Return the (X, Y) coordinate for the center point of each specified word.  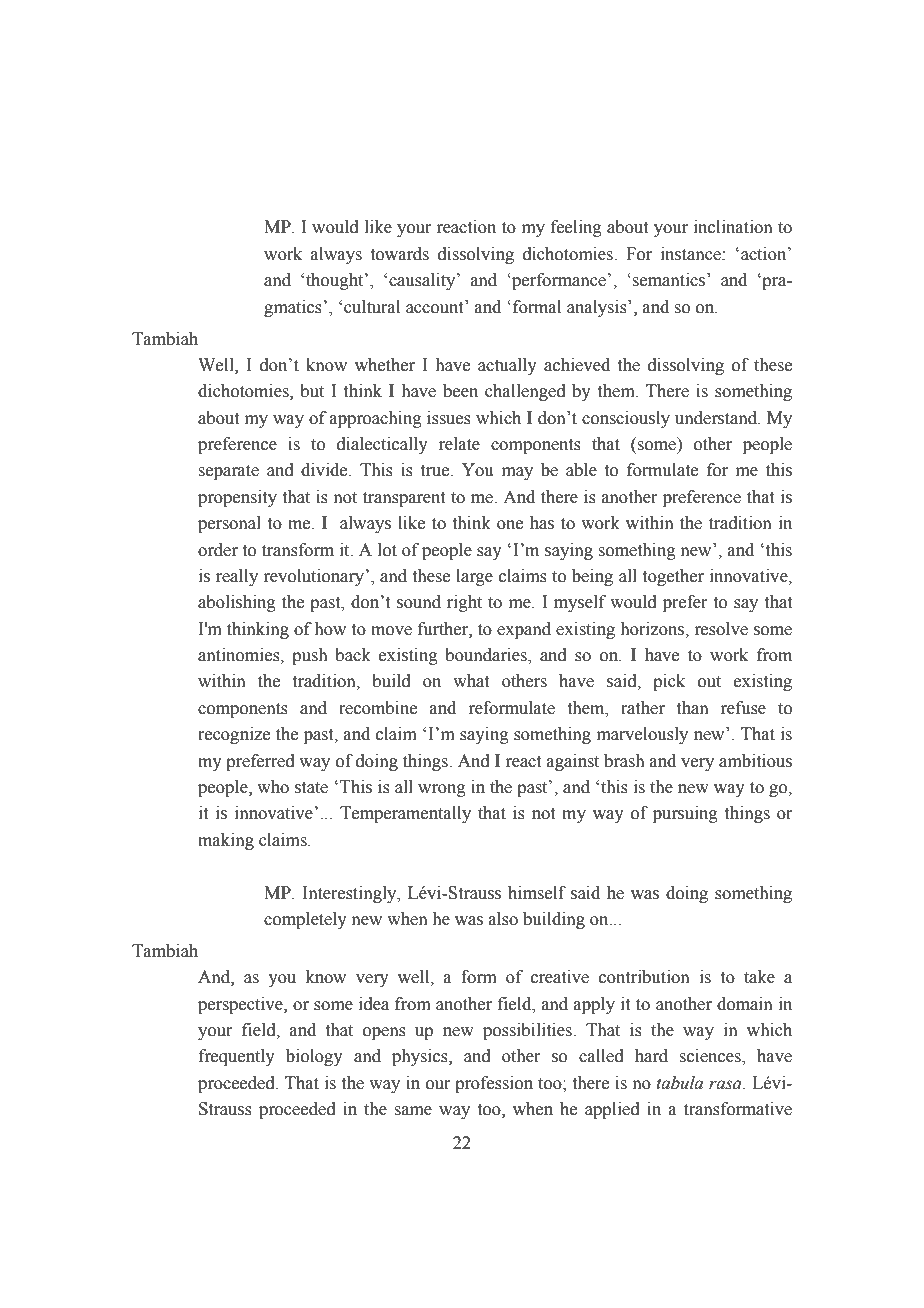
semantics (670, 280)
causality (423, 281)
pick (669, 682)
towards (400, 254)
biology (314, 1057)
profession (494, 1084)
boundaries (487, 656)
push (310, 656)
